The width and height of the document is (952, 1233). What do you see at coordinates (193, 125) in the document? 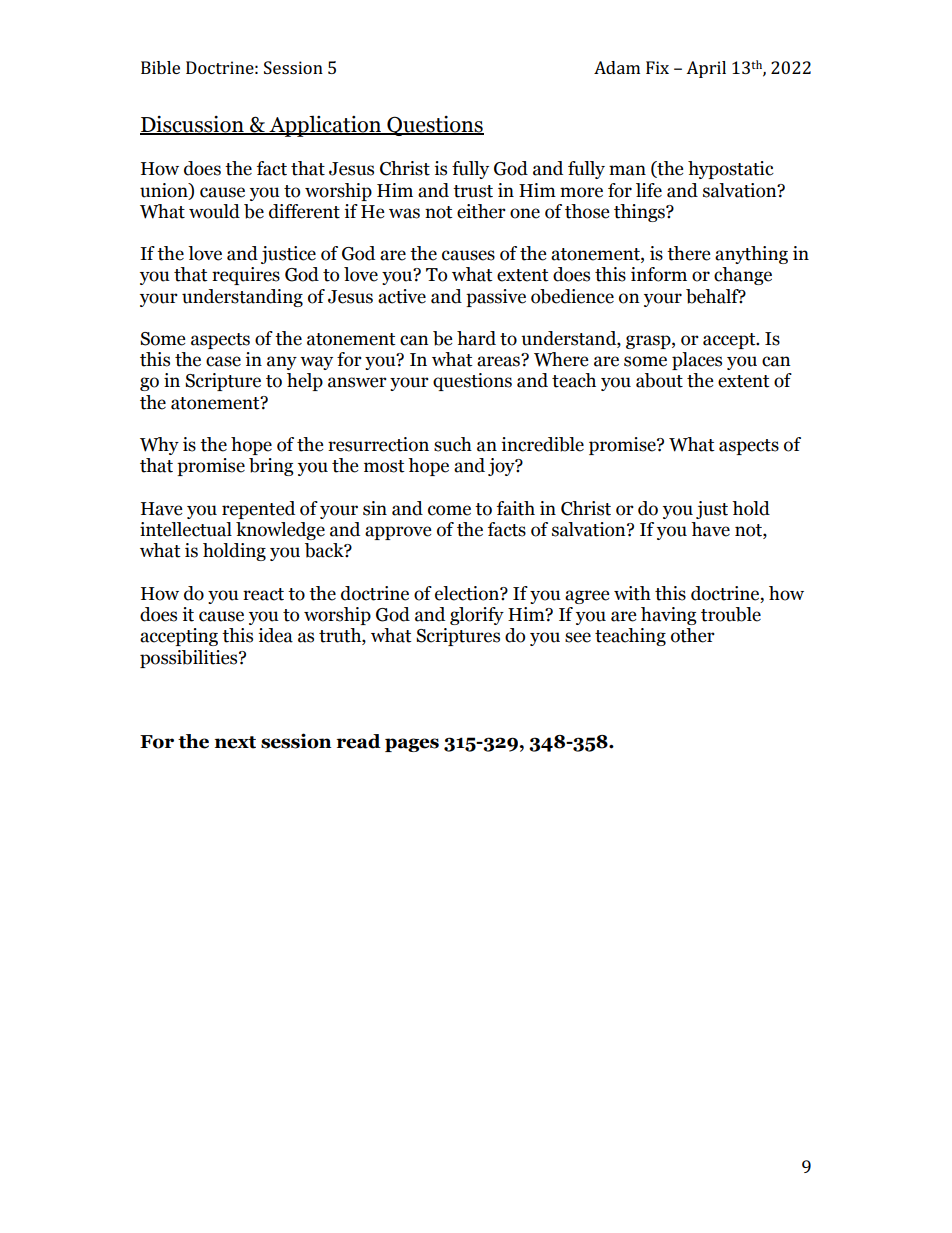
I see `Discussion` at bounding box center [193, 125].
